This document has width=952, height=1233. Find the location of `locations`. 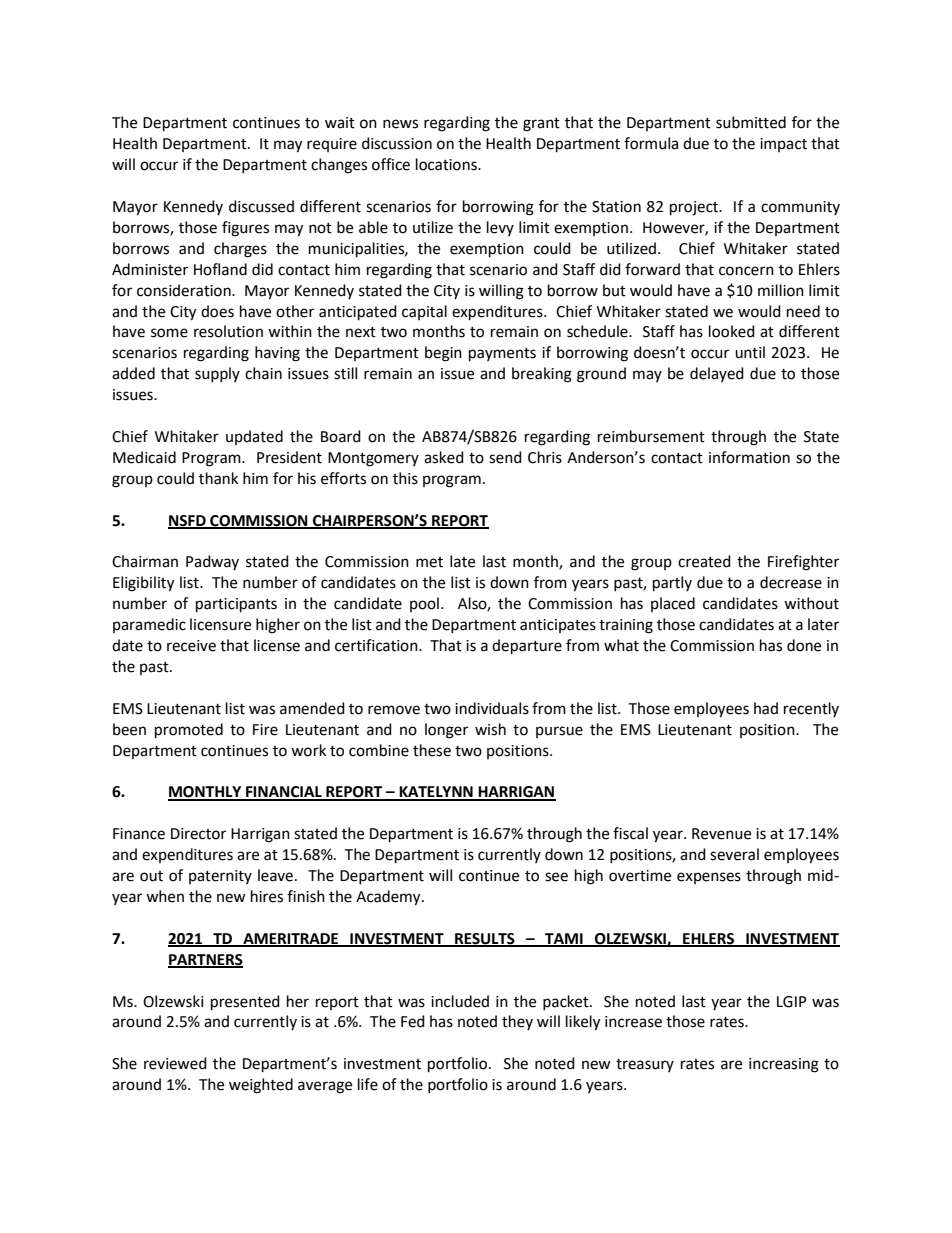

locations is located at coordinates (447, 164).
